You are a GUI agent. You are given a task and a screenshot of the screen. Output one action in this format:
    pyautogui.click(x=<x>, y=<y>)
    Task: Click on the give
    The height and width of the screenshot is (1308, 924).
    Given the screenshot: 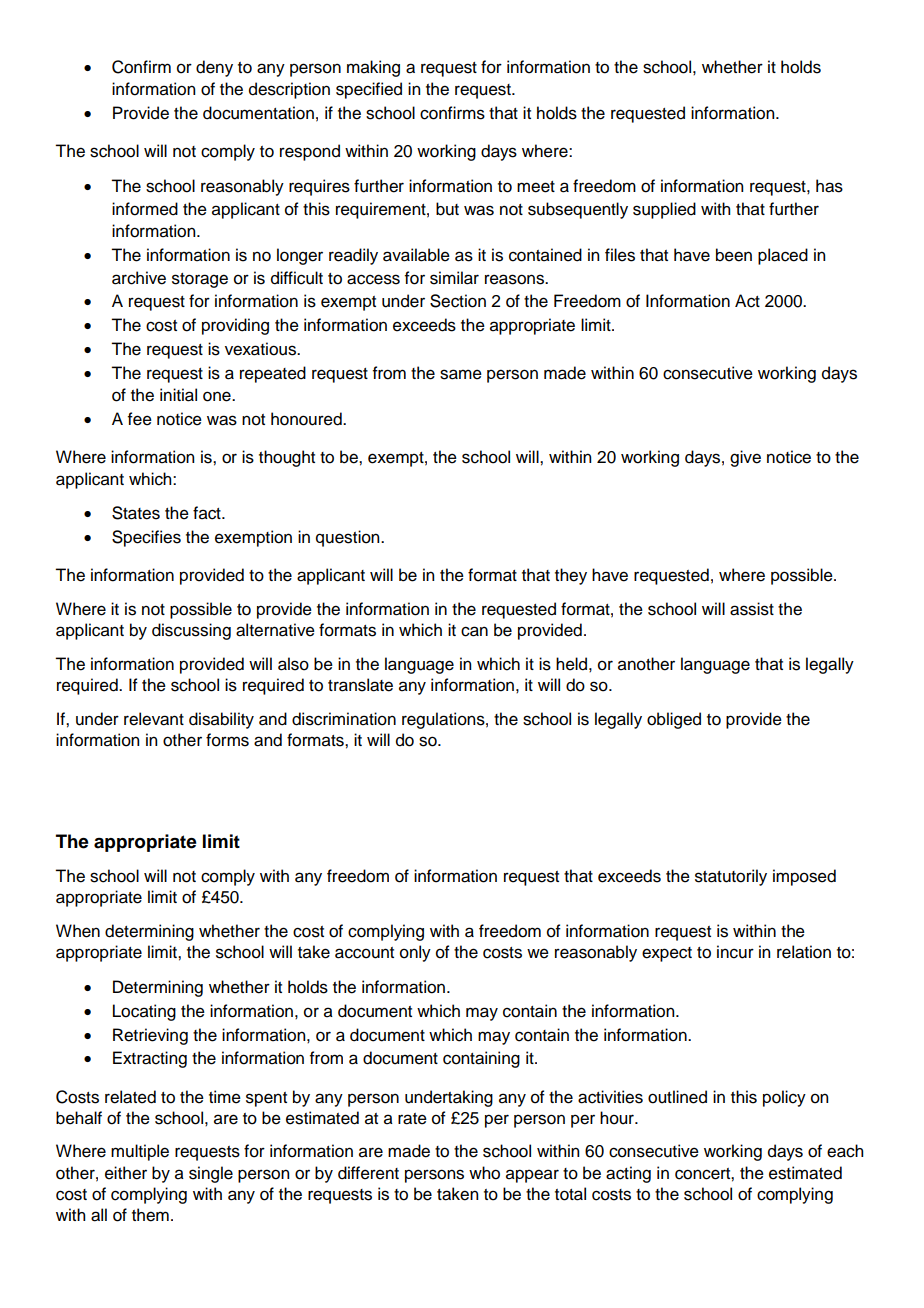 What is the action you would take?
    pyautogui.click(x=745, y=458)
